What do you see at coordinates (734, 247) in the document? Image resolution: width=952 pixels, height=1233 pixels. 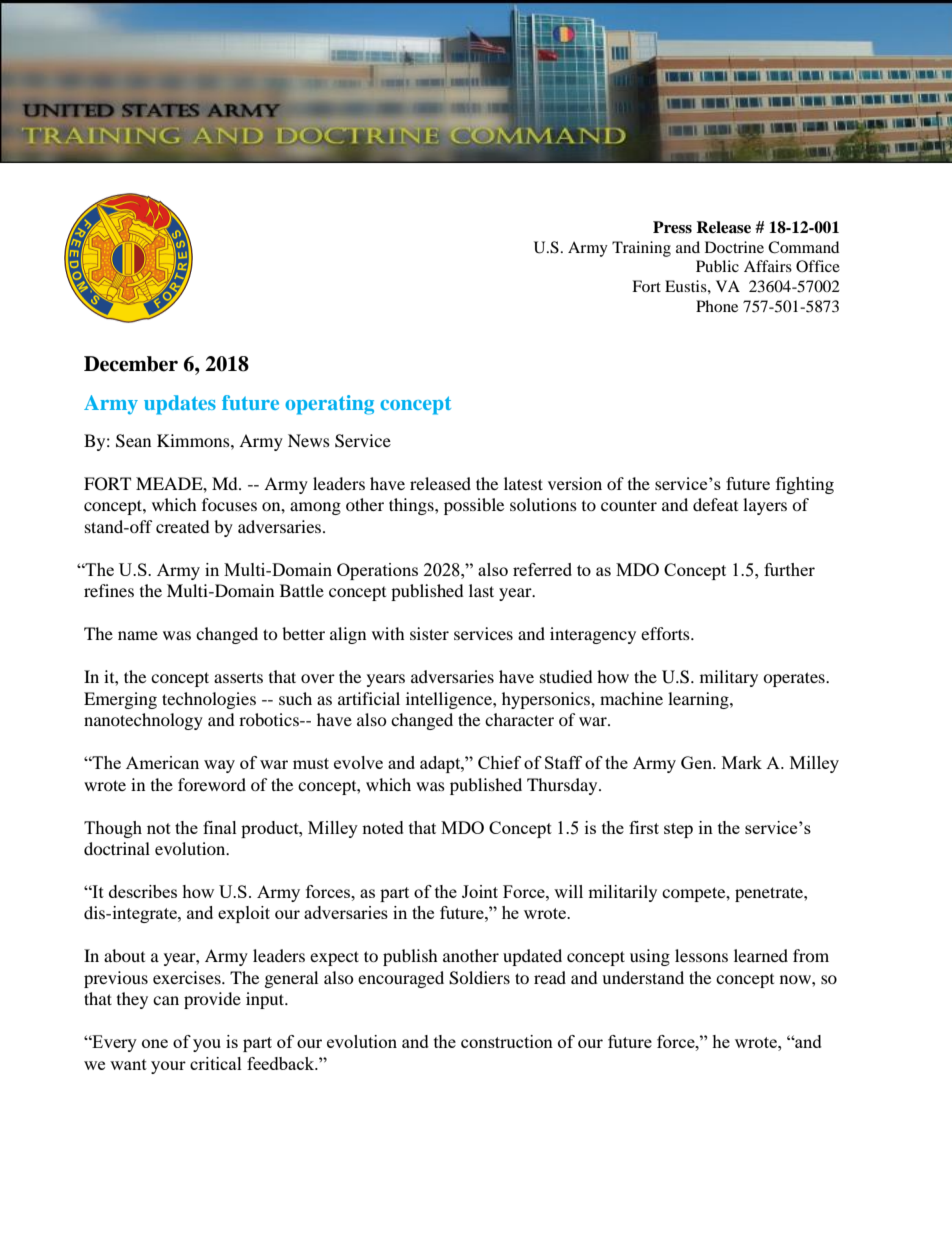 I see `Doctrine` at bounding box center [734, 247].
